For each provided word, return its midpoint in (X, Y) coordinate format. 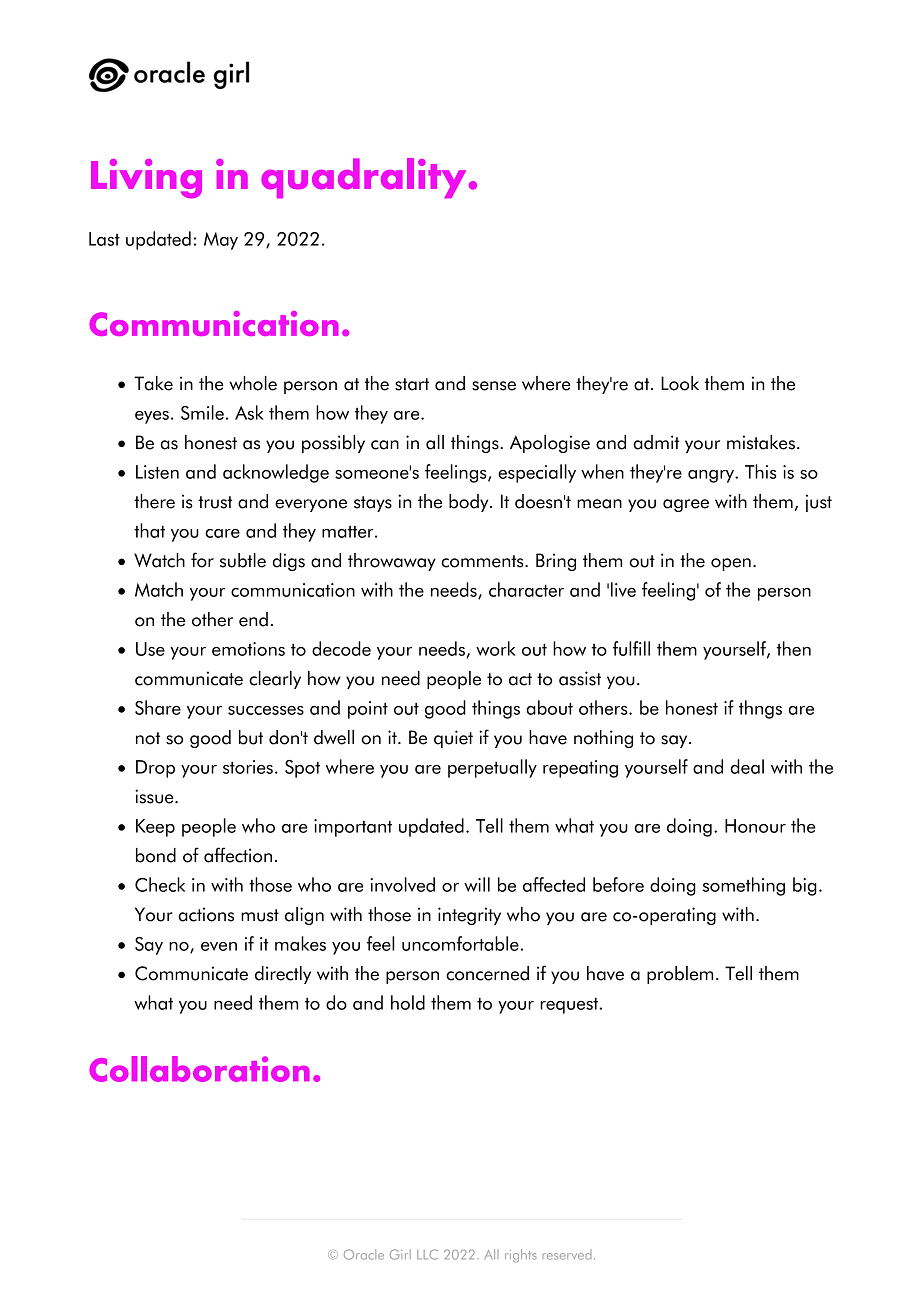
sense (494, 386)
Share (158, 707)
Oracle (364, 1254)
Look (680, 383)
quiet (453, 739)
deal (747, 766)
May (221, 241)
